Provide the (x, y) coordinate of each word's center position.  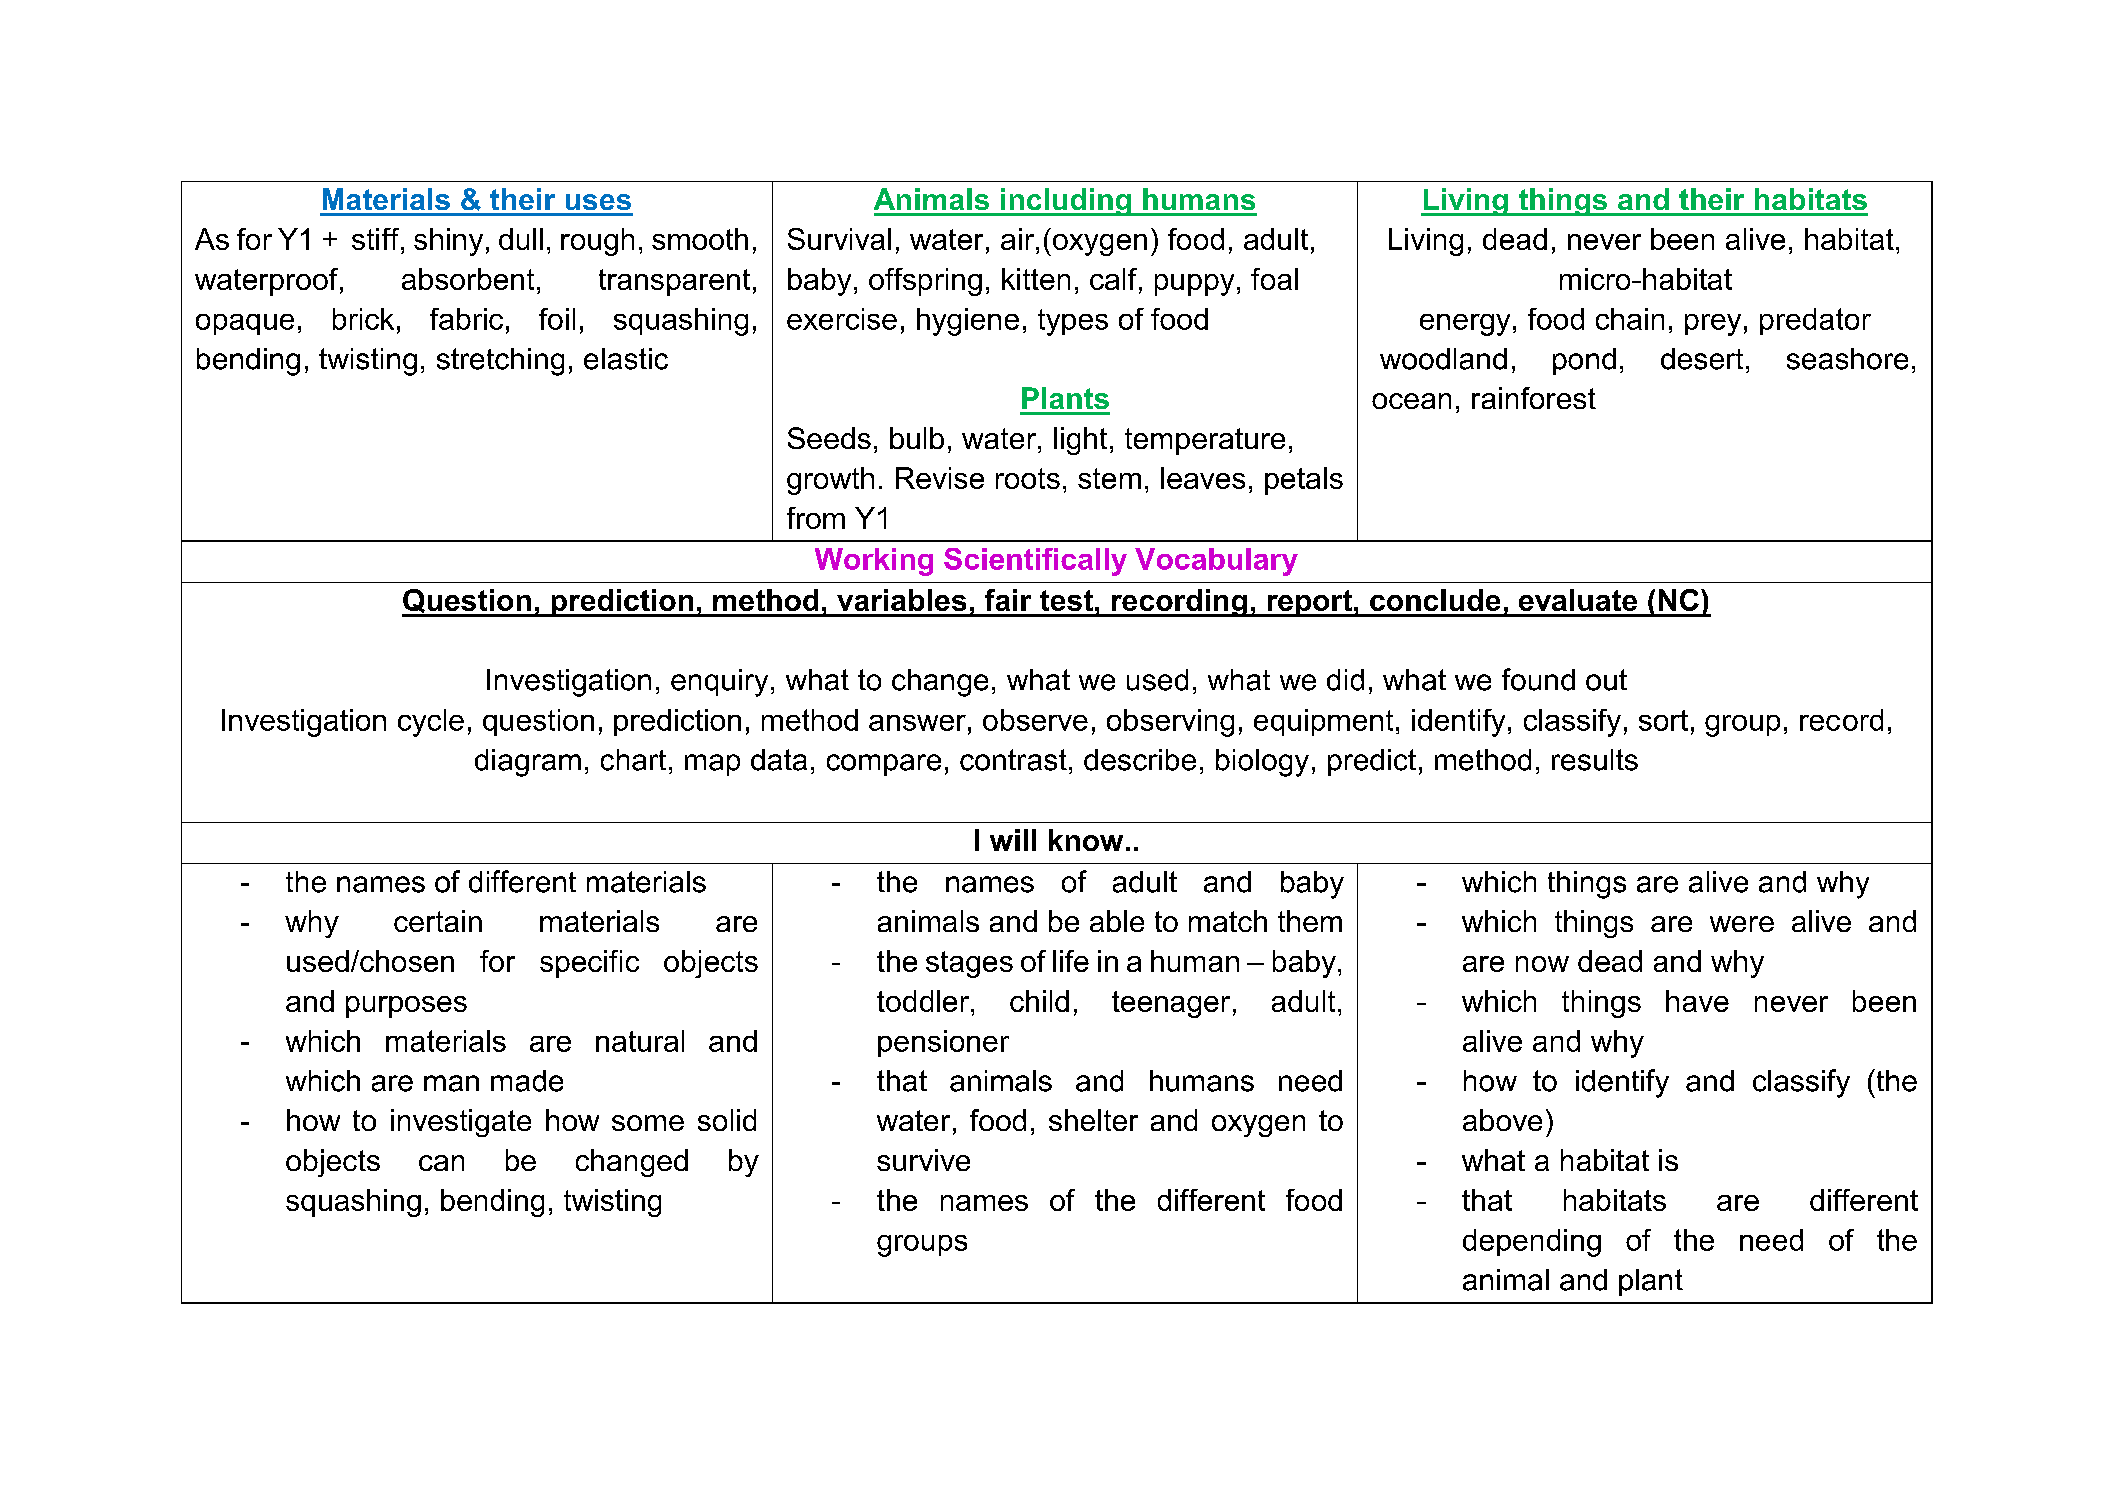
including (1066, 202)
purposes (406, 1007)
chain (1630, 319)
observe (1035, 720)
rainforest (1534, 398)
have (1697, 1001)
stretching (500, 362)
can (441, 1163)
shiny (448, 242)
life (1071, 961)
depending (1532, 1243)
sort (1663, 720)
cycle (431, 723)
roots (1028, 478)
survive (923, 1160)
